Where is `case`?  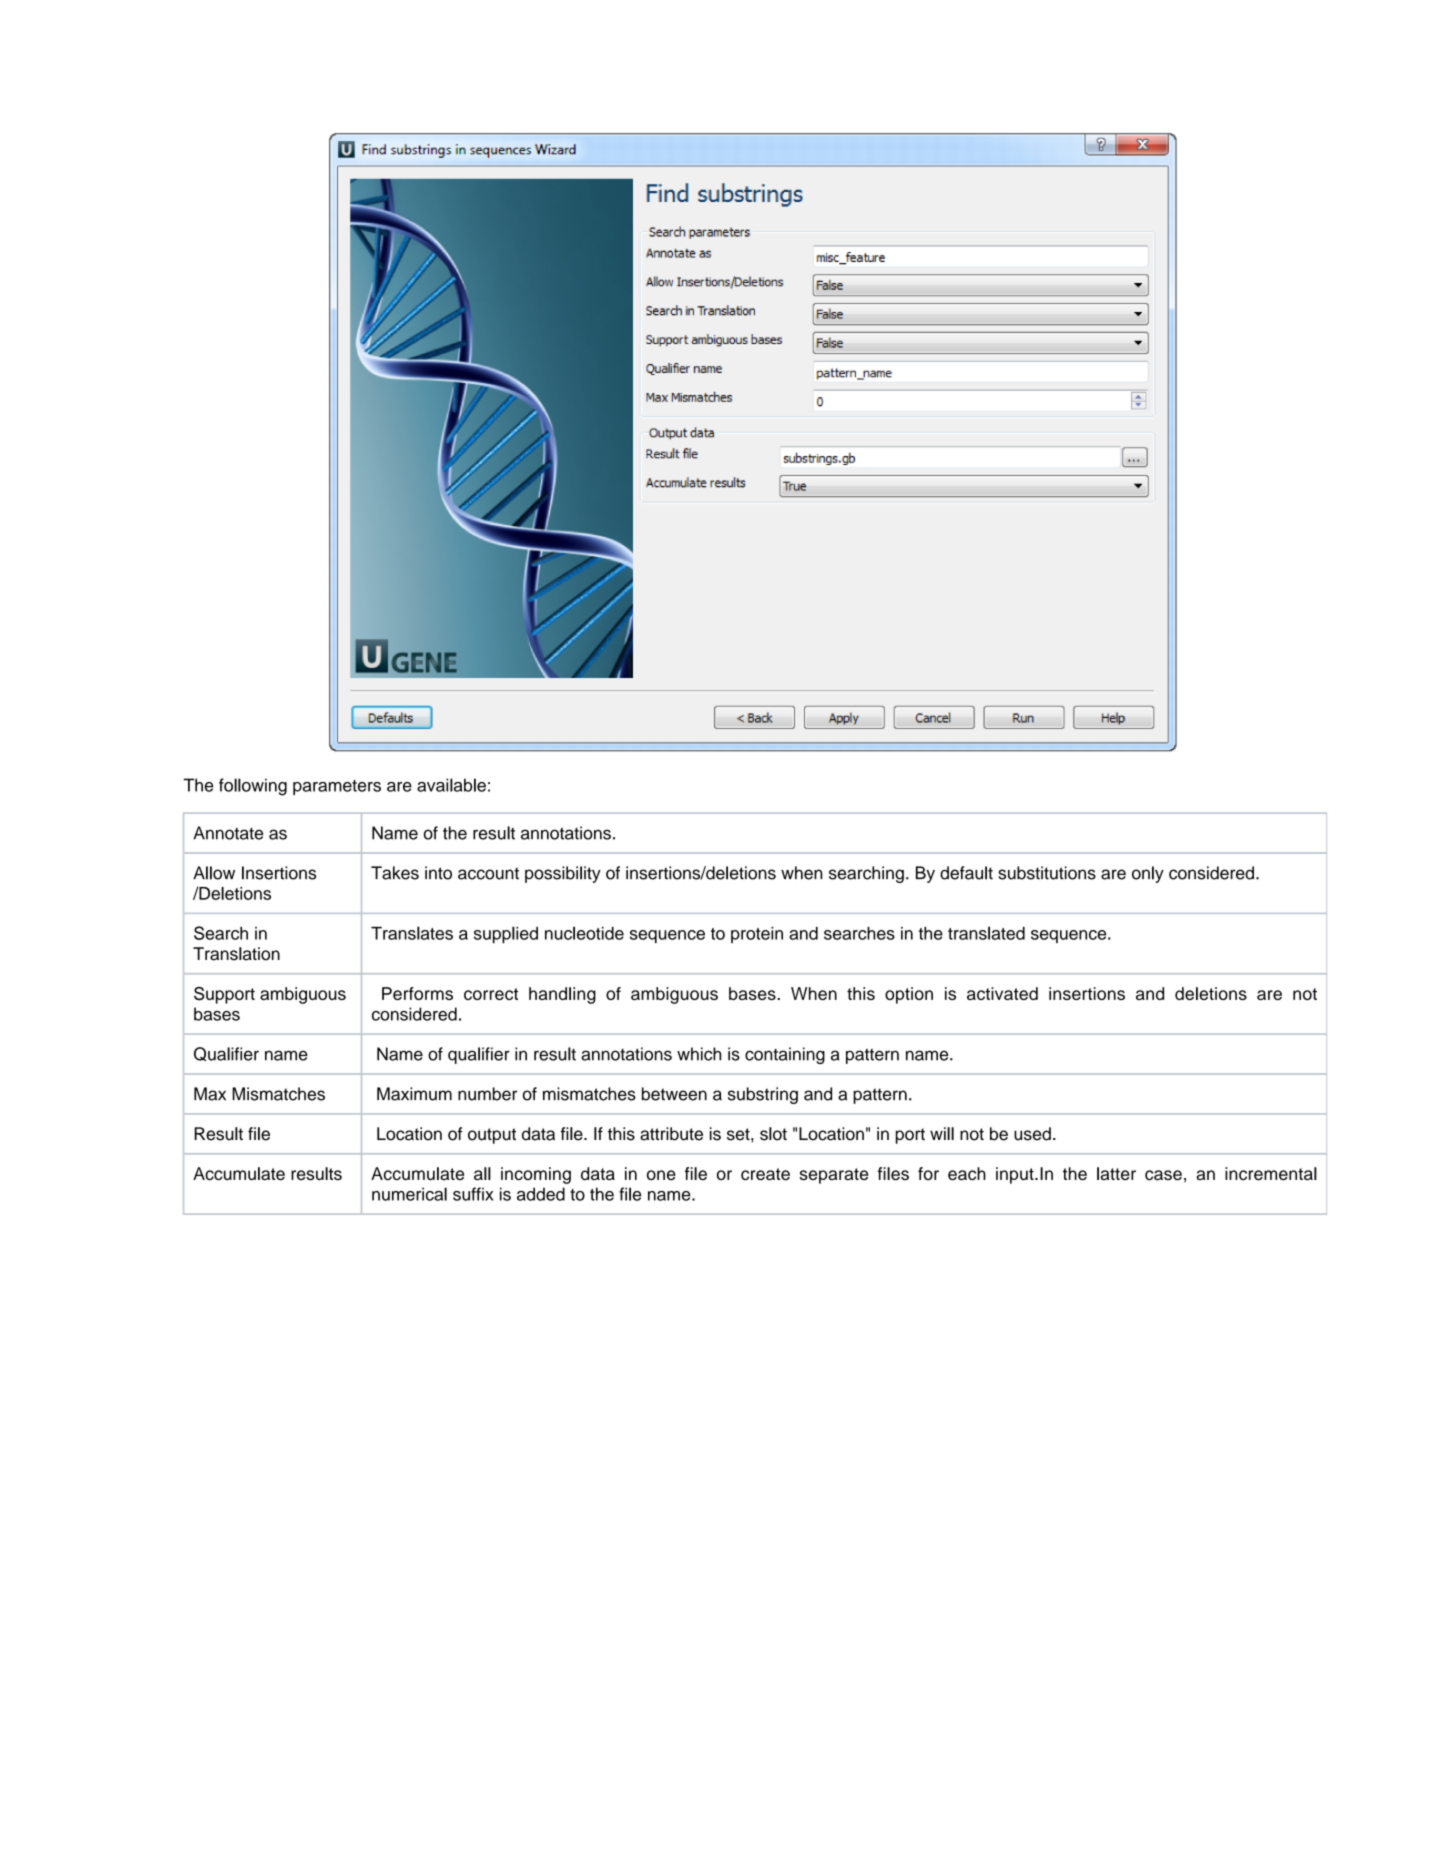 case is located at coordinates (1163, 1175).
